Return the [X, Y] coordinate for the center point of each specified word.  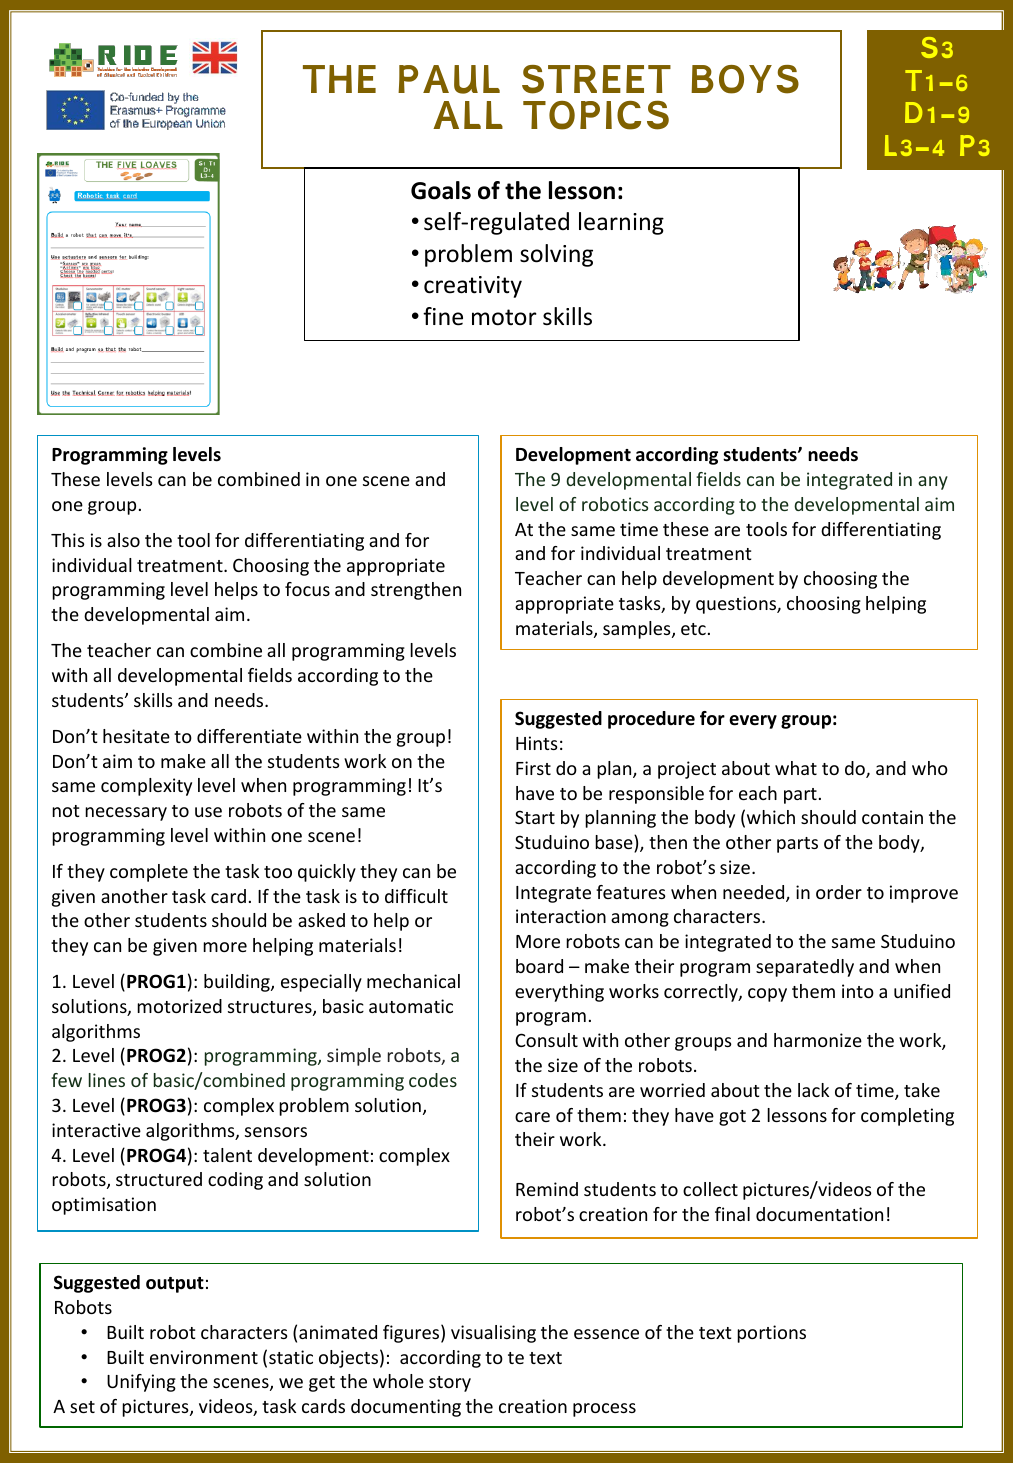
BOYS [745, 79]
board [539, 966]
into [858, 991]
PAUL [449, 79]
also [123, 540]
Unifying [141, 1383]
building [238, 983]
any [933, 483]
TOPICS [596, 115]
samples [638, 630]
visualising [493, 1334]
